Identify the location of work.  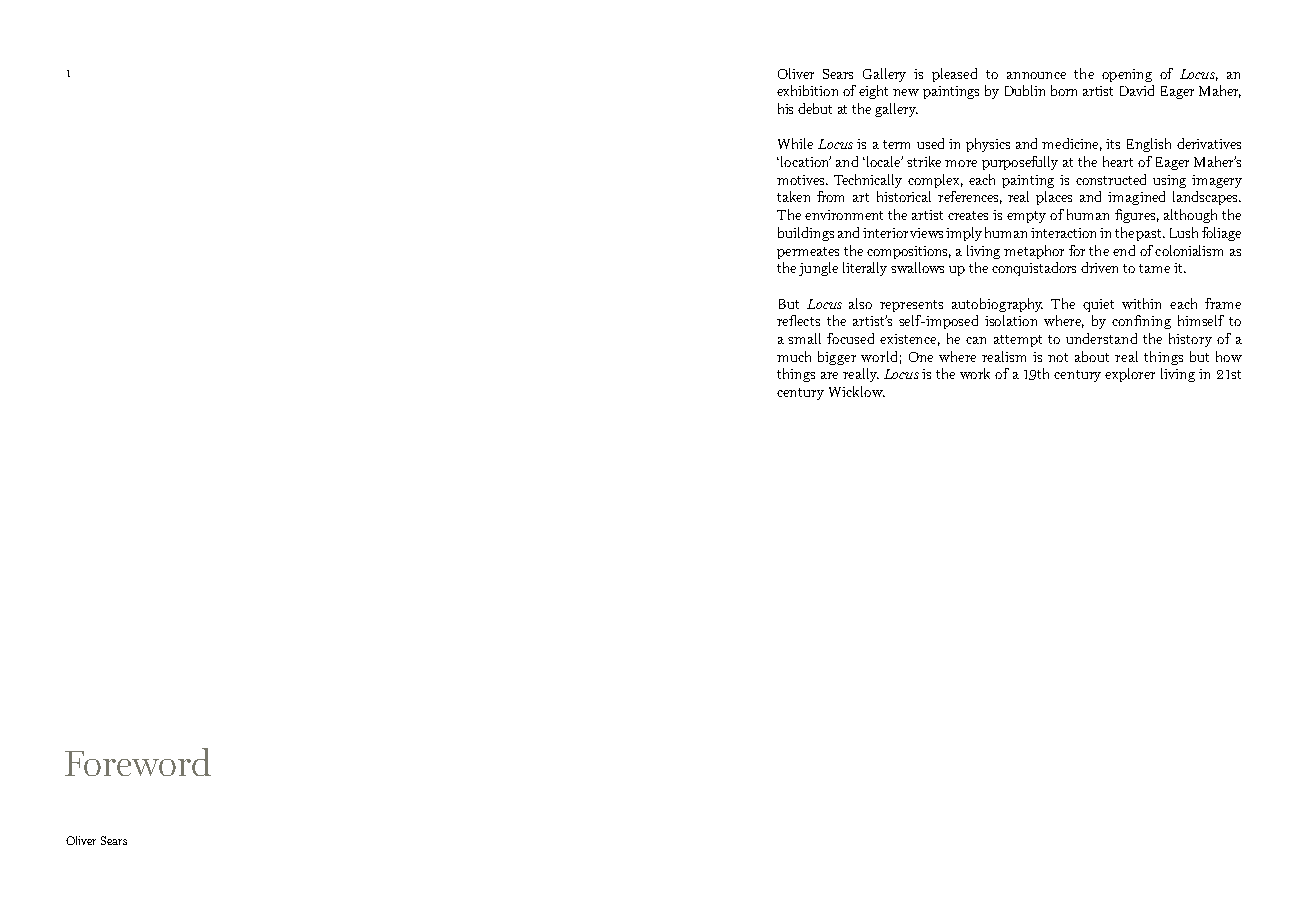
(975, 373).
